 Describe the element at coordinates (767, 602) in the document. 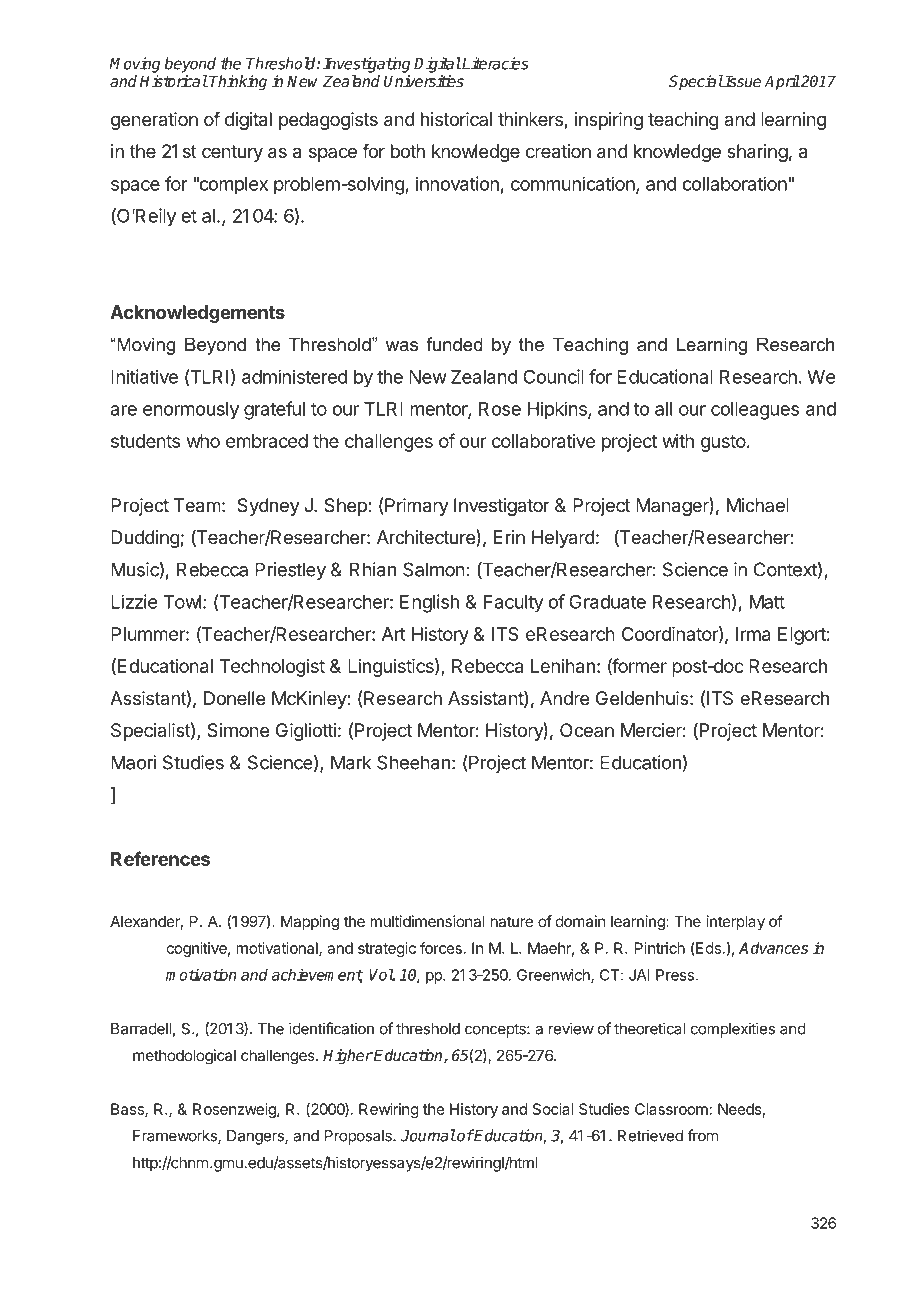

I see `Matt` at that location.
